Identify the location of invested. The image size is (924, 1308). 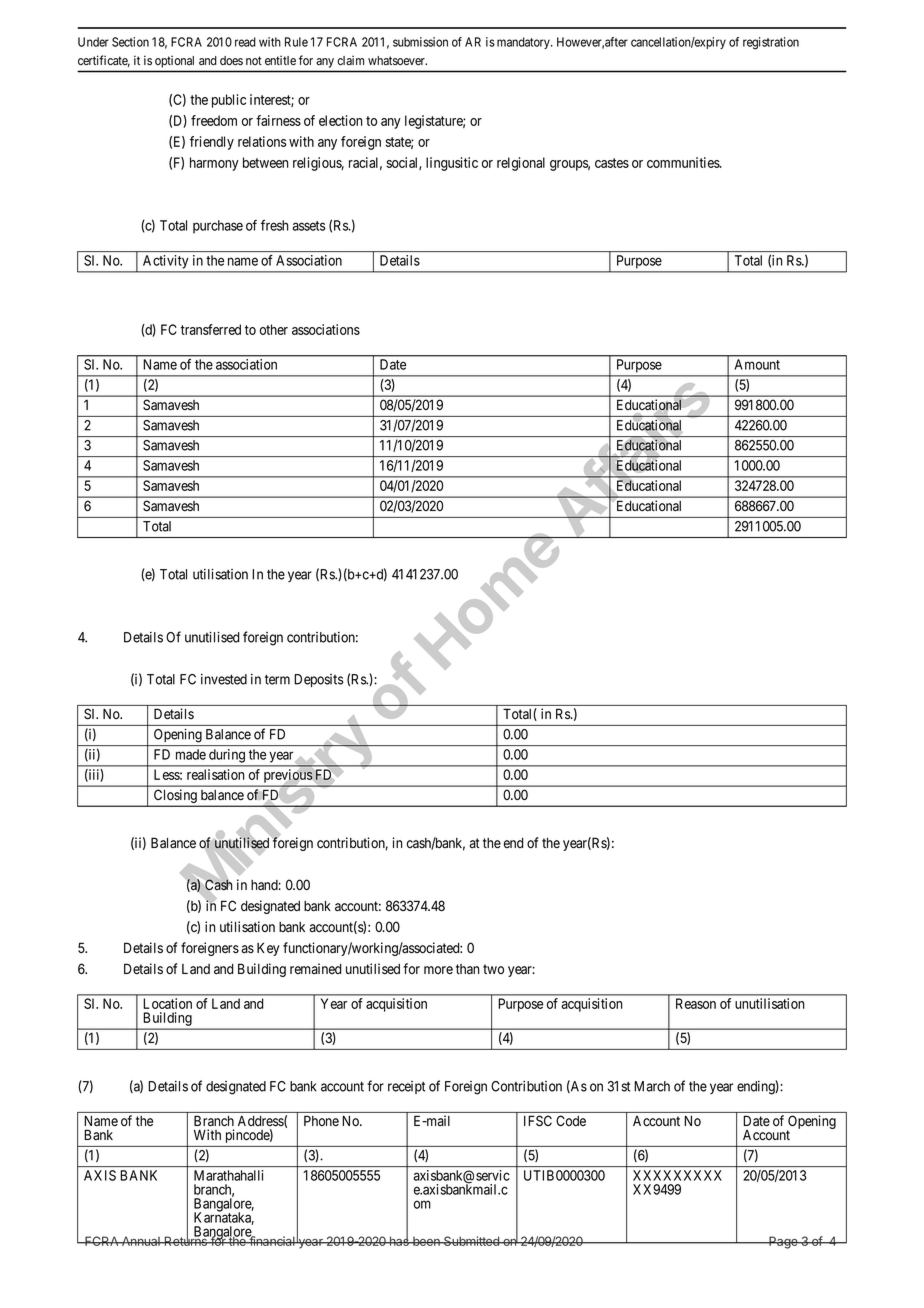
(224, 679).
